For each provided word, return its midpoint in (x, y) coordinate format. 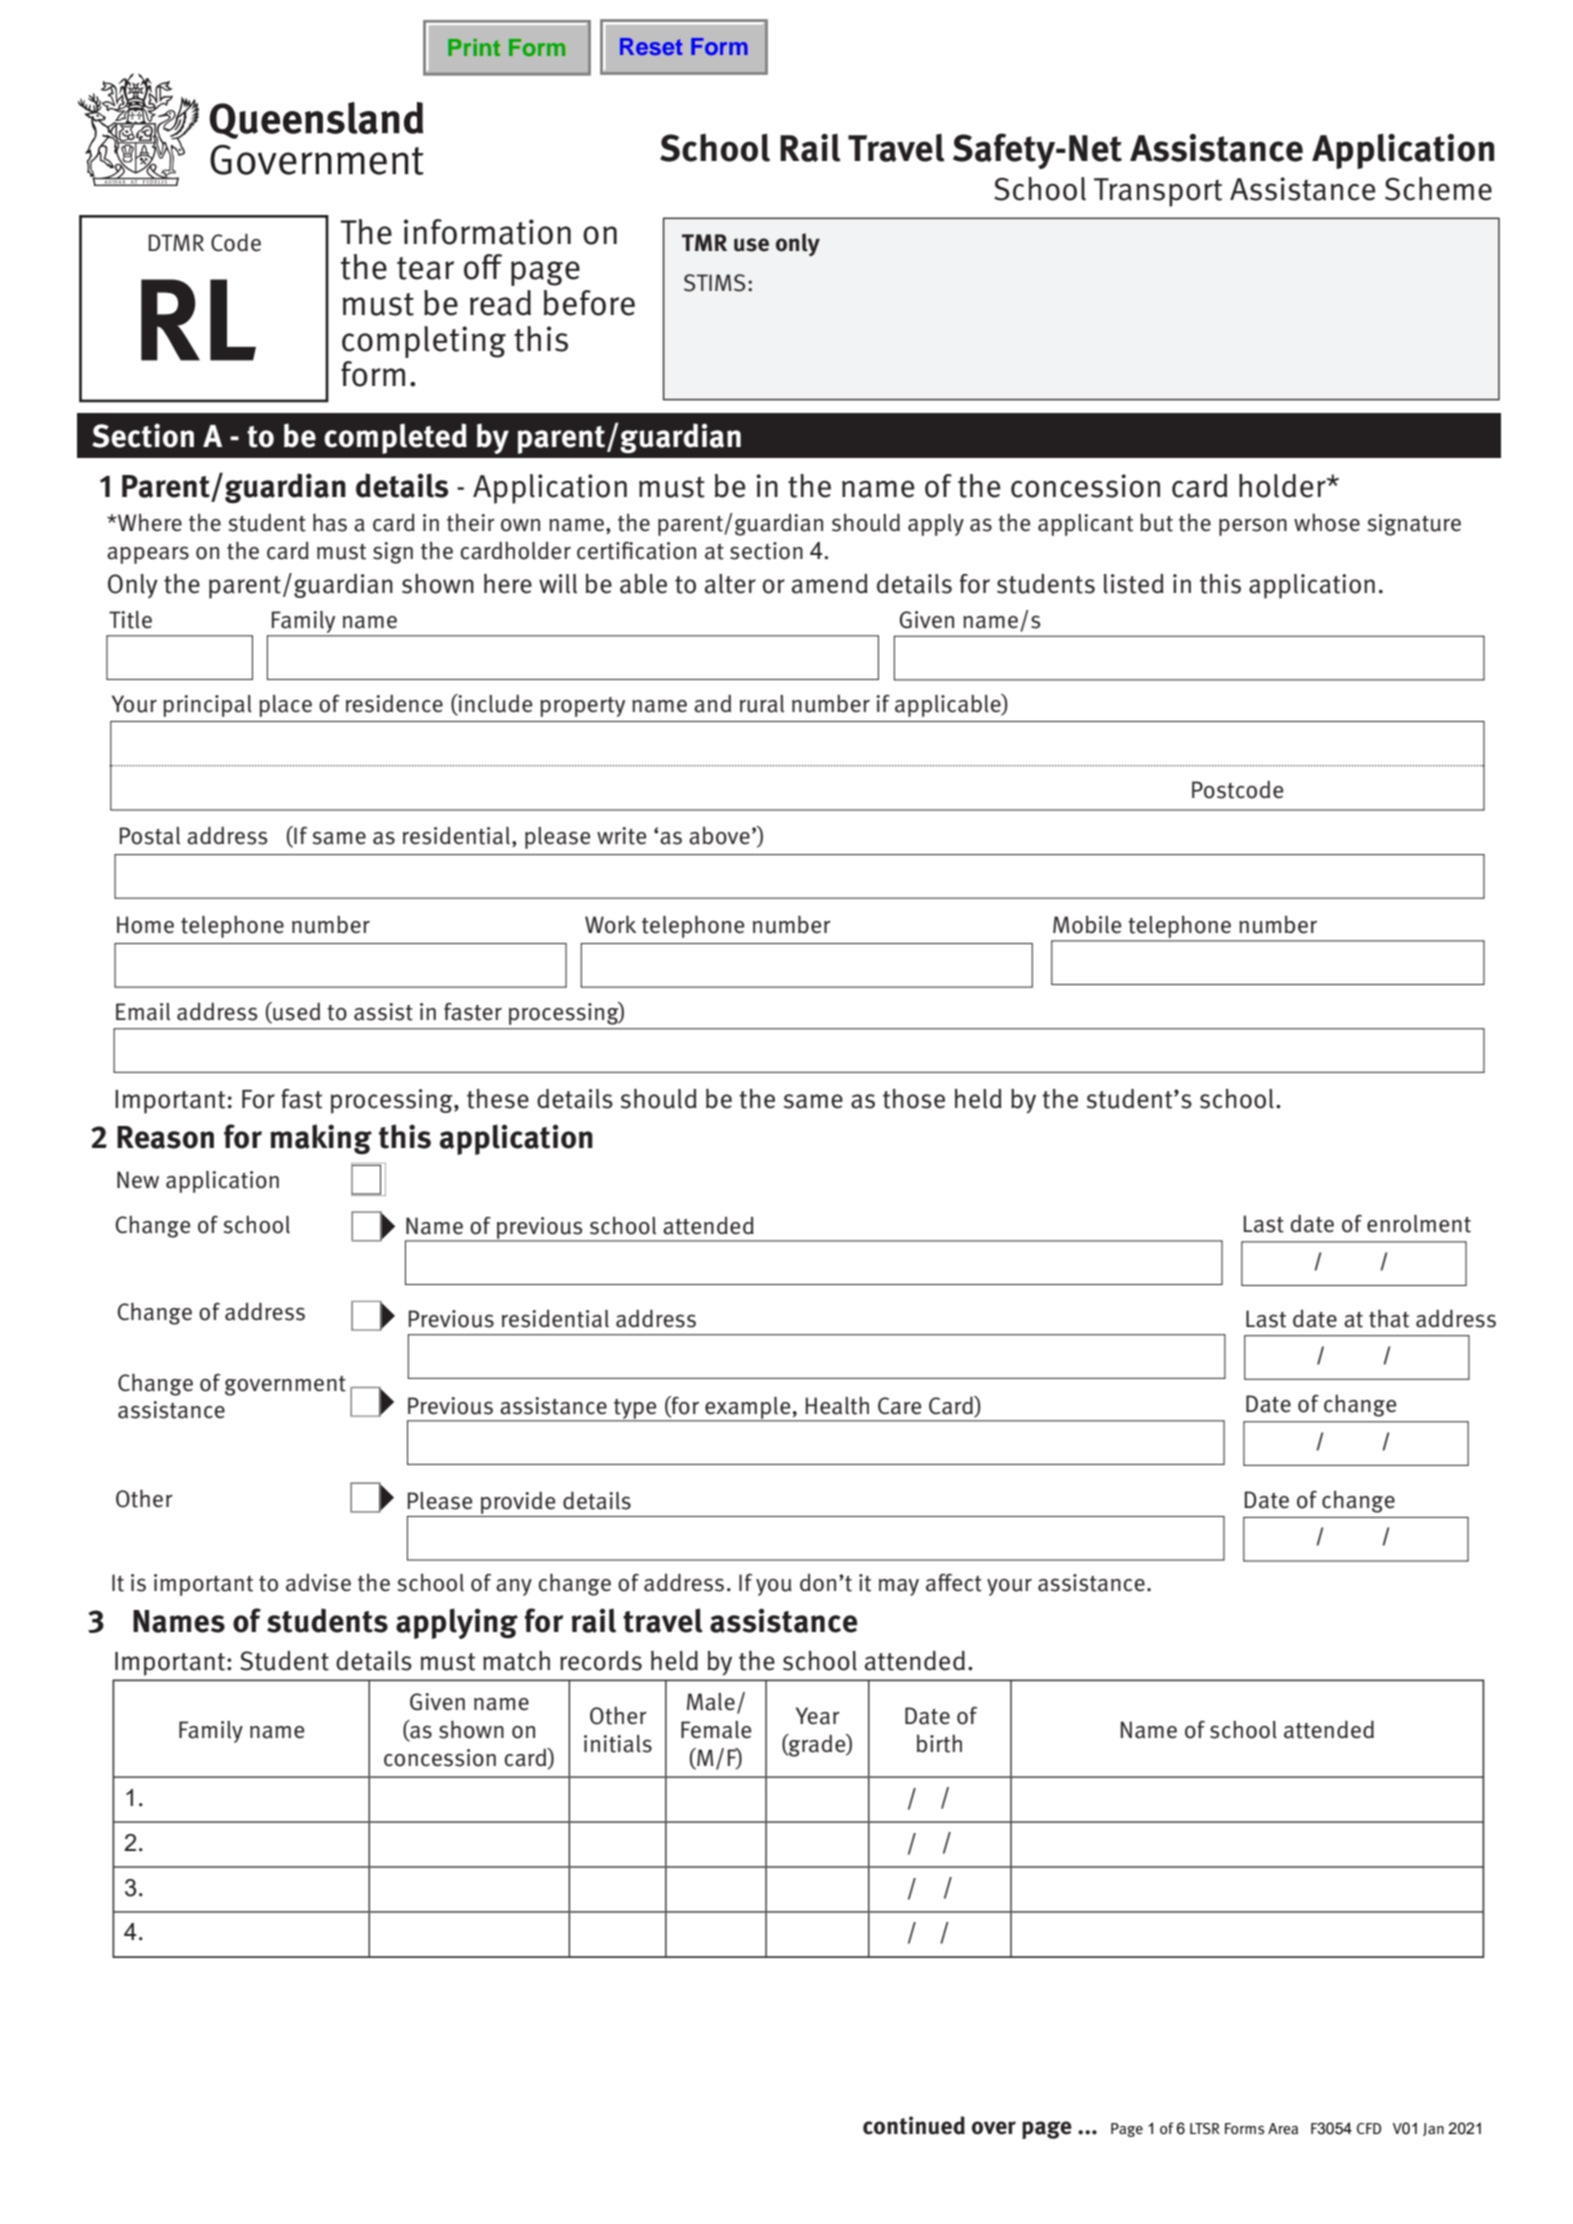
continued (914, 2125)
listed (1134, 584)
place (285, 706)
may (899, 1587)
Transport (1158, 192)
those (914, 1099)
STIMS (714, 283)
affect (954, 1583)
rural (762, 704)
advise (318, 1582)
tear (425, 268)
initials (618, 1744)
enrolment (1419, 1224)
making (321, 1139)
